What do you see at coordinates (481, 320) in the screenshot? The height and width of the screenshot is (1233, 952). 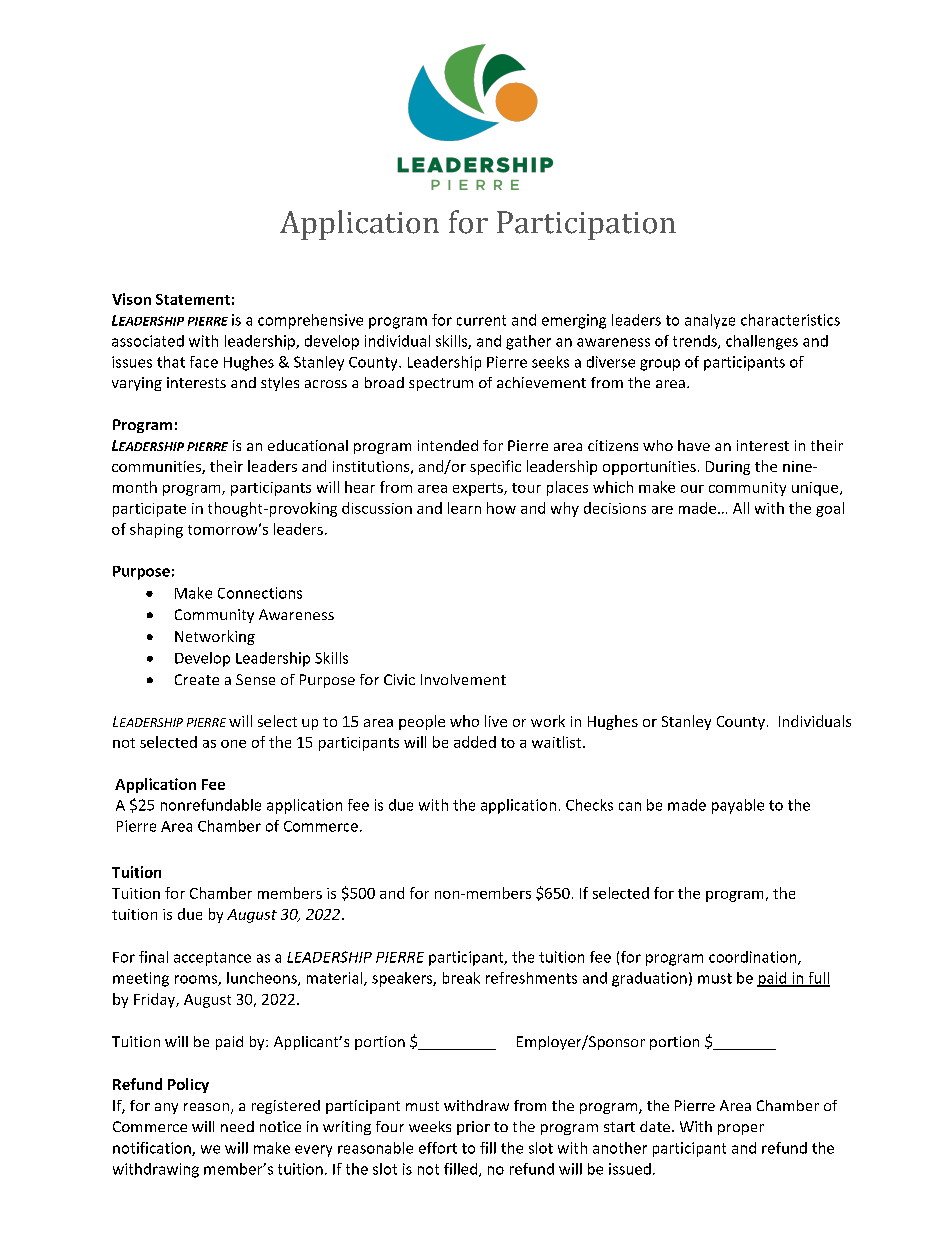 I see `current` at bounding box center [481, 320].
